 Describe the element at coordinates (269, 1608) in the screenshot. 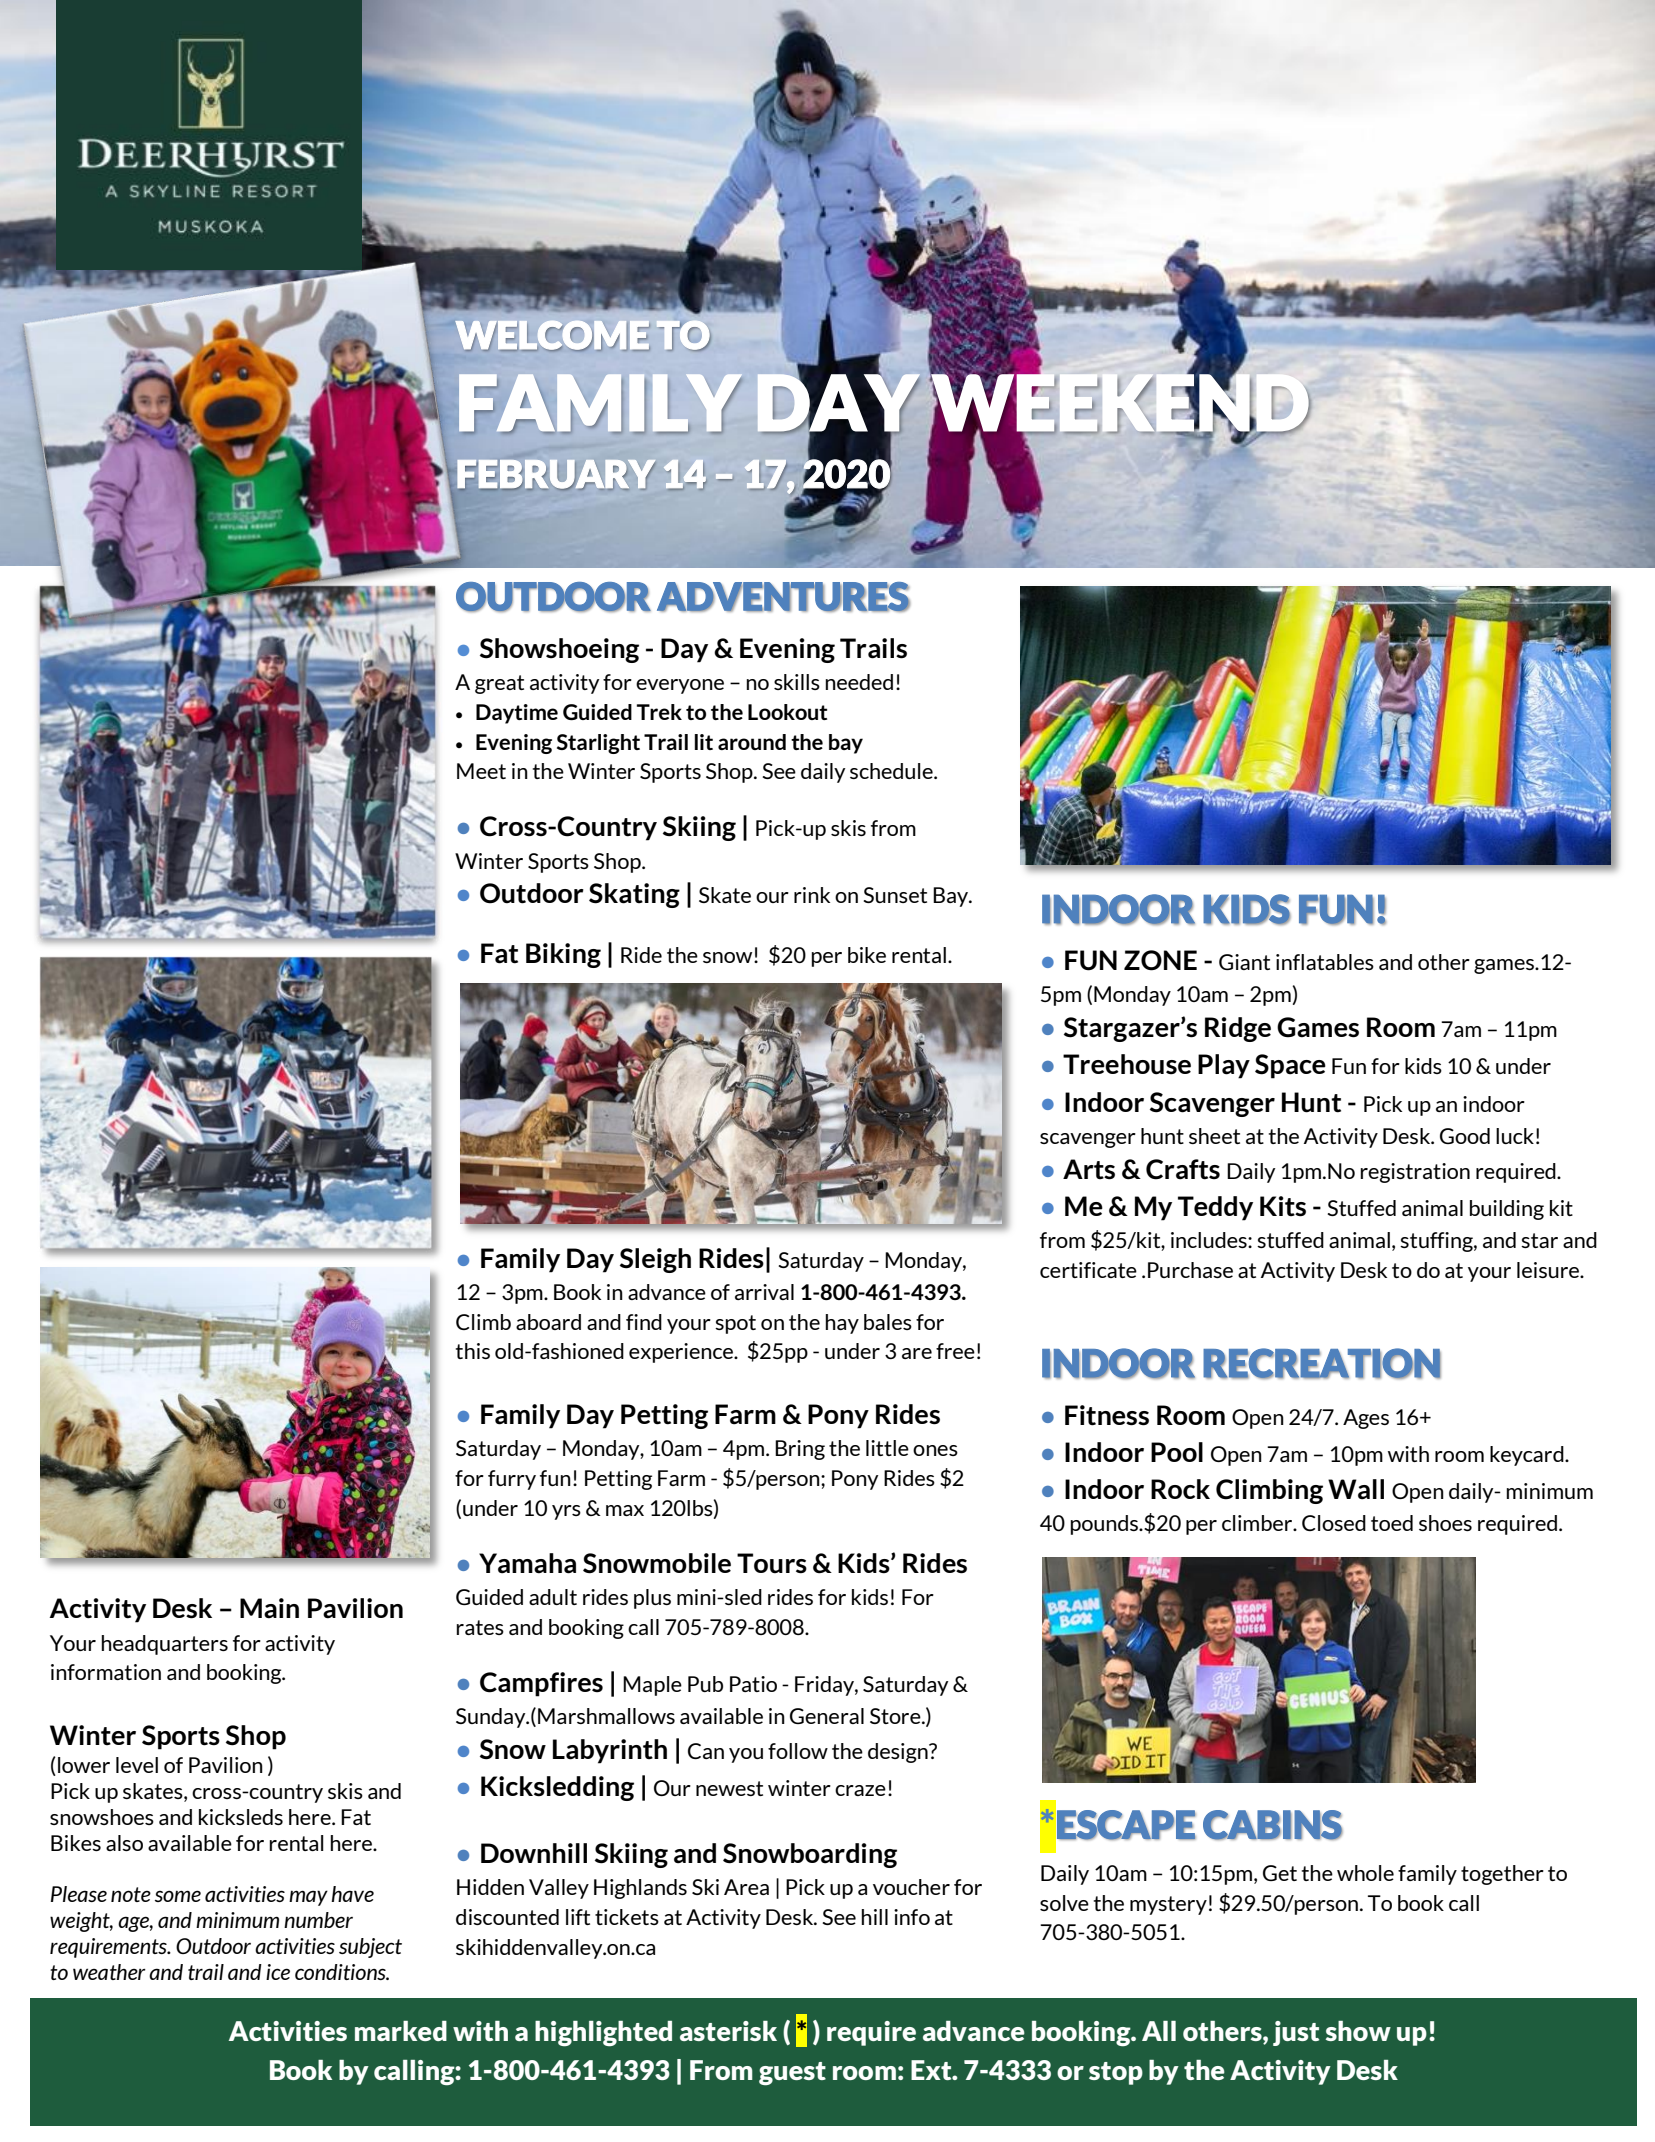

I see `Main` at that location.
